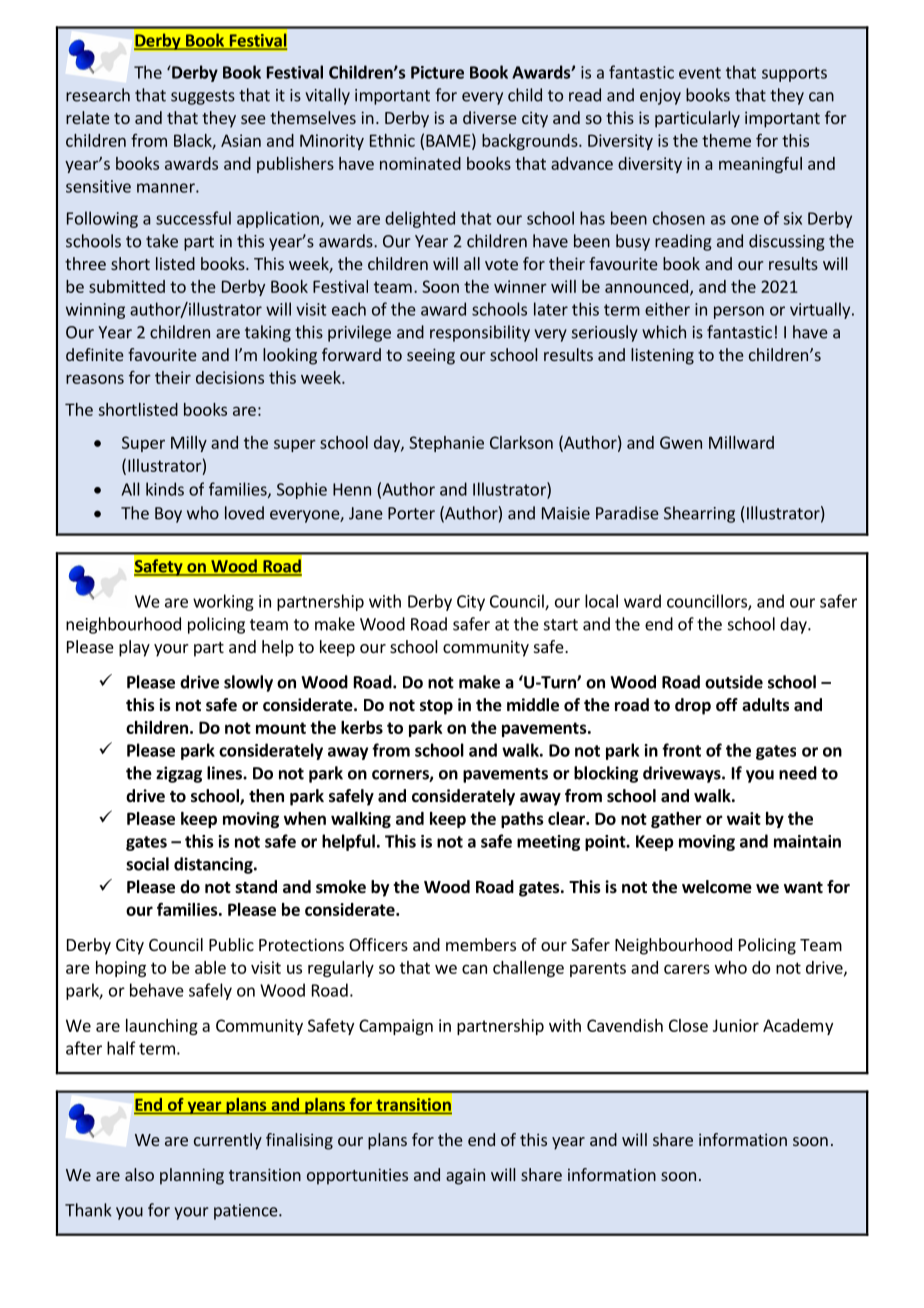  I want to click on diverse, so click(490, 117).
